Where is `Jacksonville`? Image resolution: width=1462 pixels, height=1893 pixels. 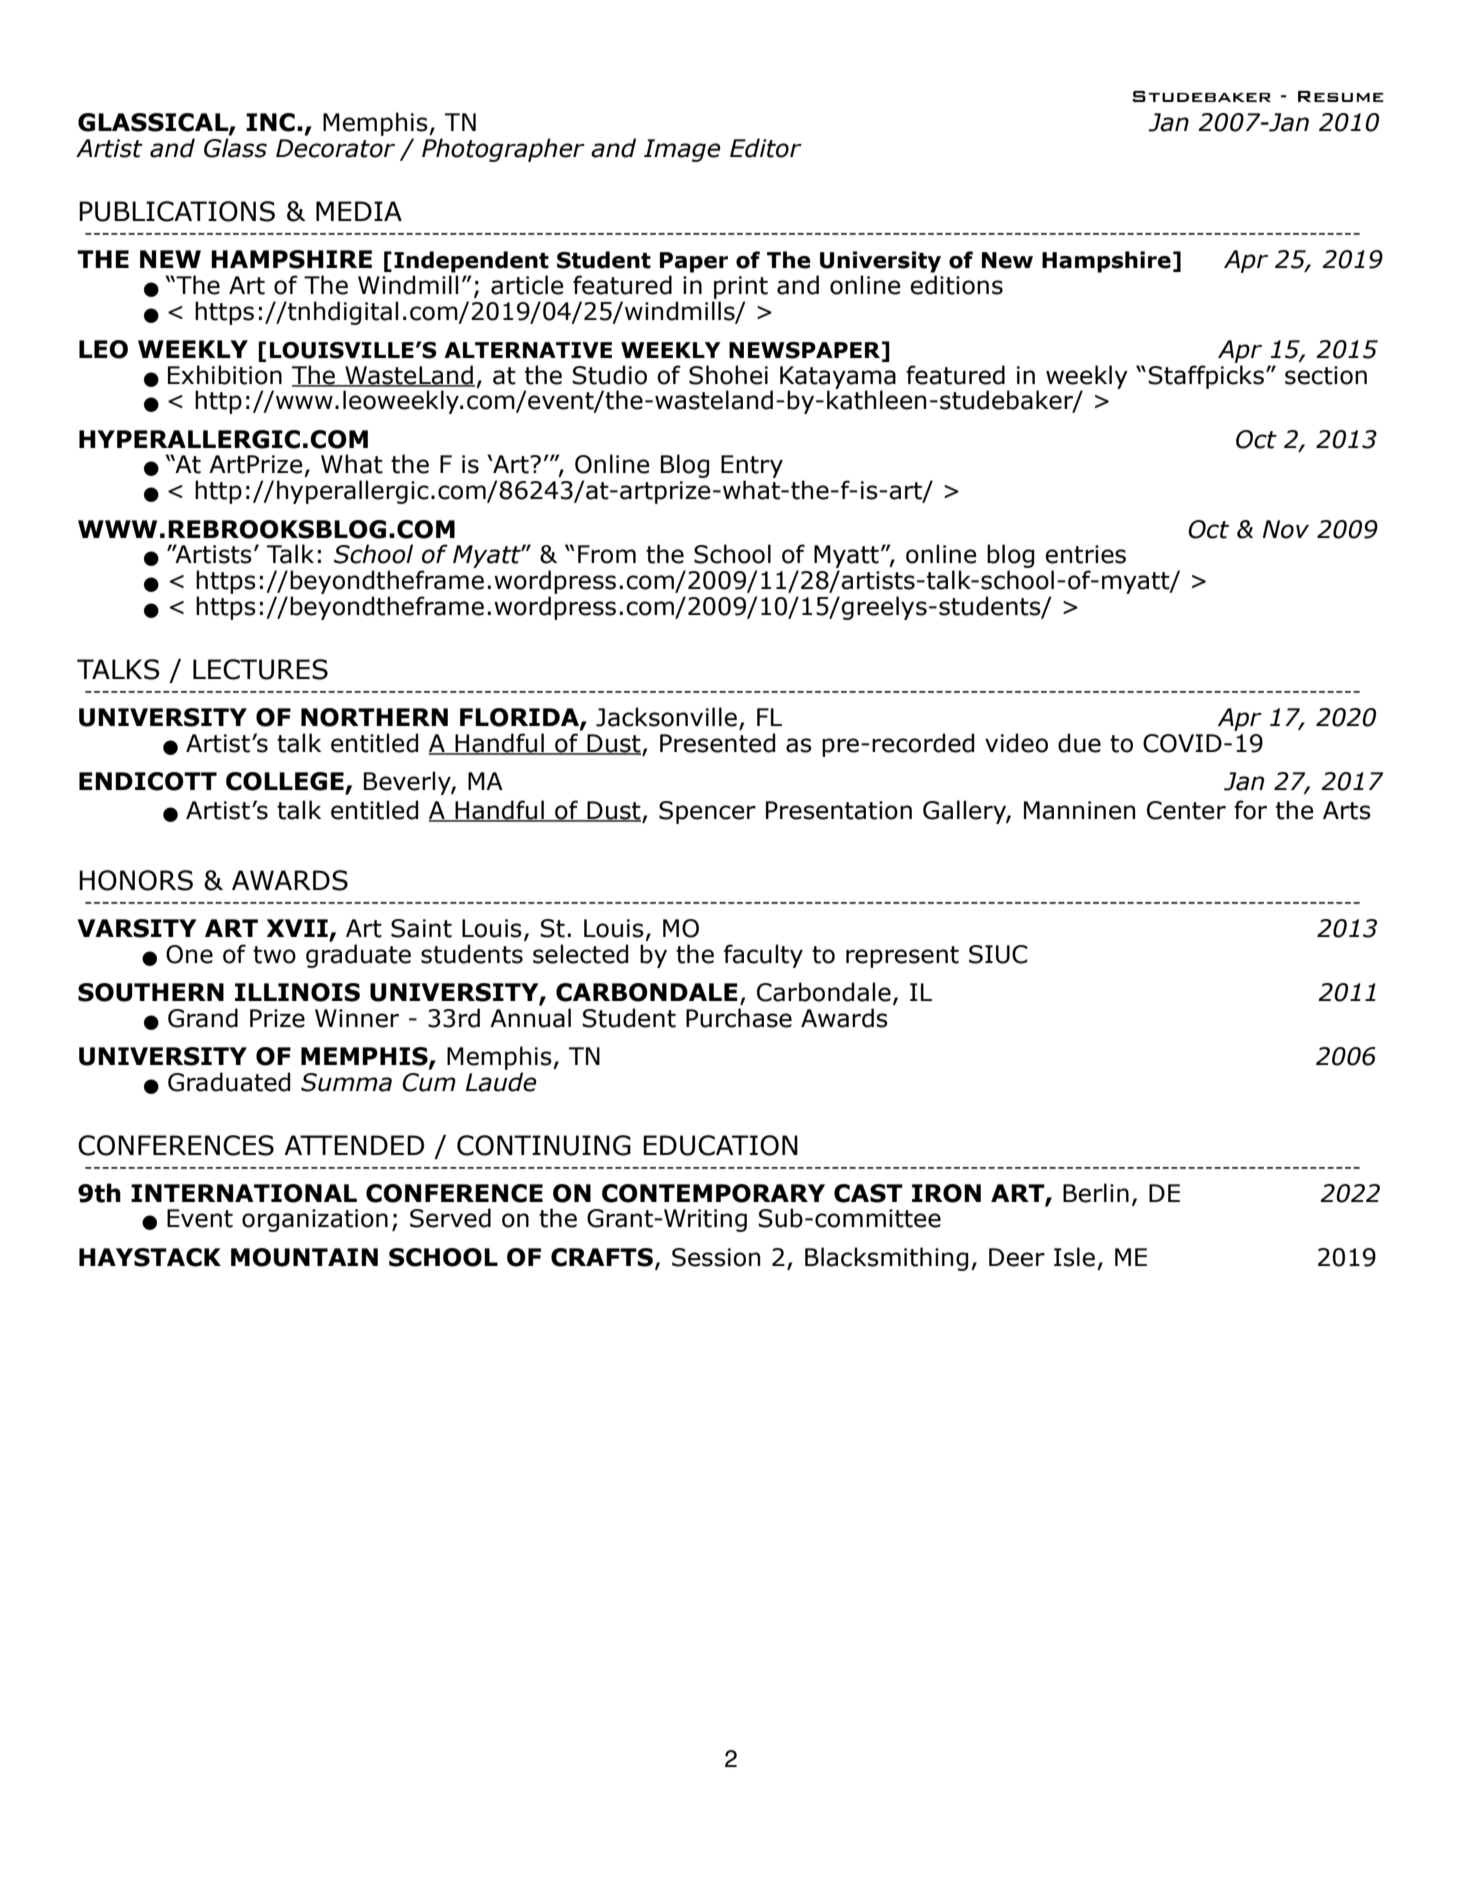
Jacksonville is located at coordinates (666, 717).
